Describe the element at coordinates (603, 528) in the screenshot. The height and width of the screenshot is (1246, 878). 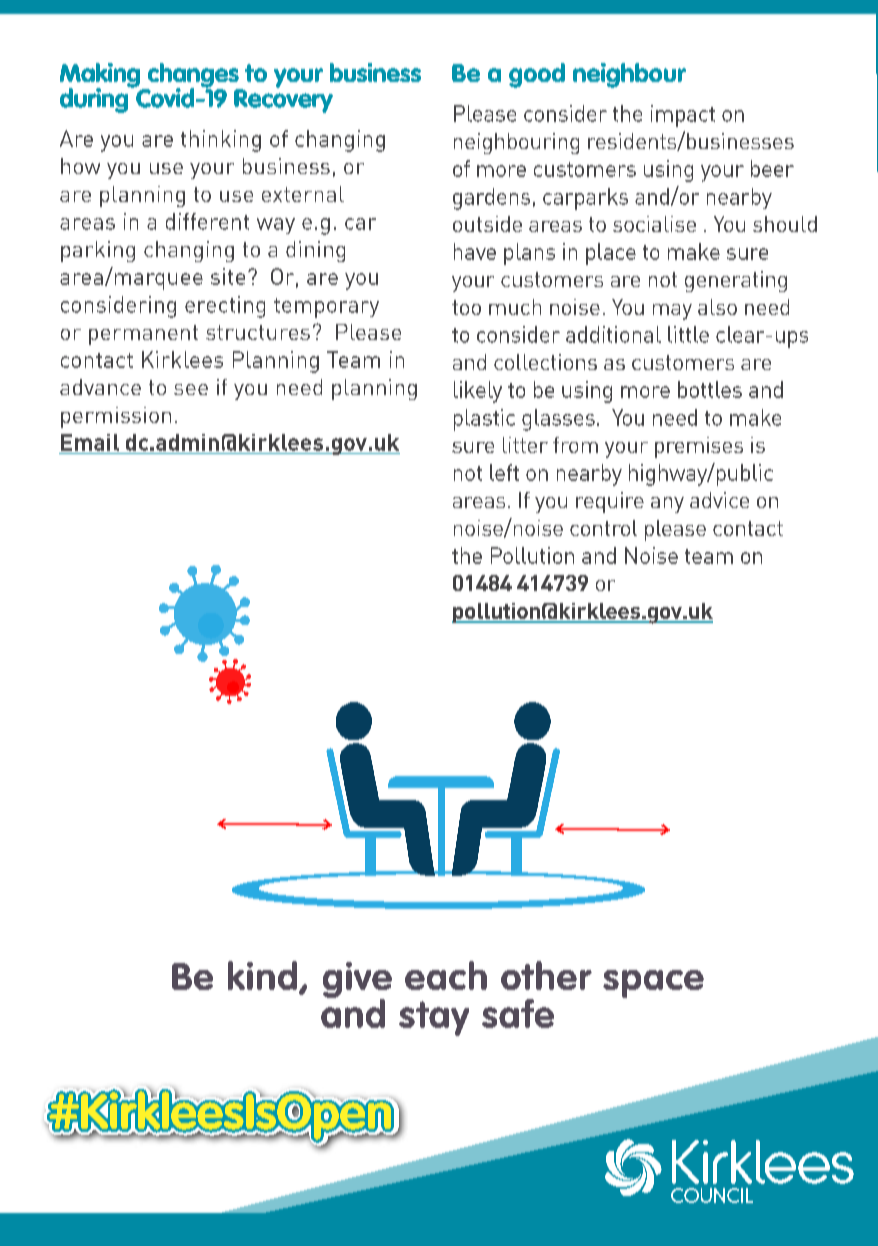
I see `control` at that location.
